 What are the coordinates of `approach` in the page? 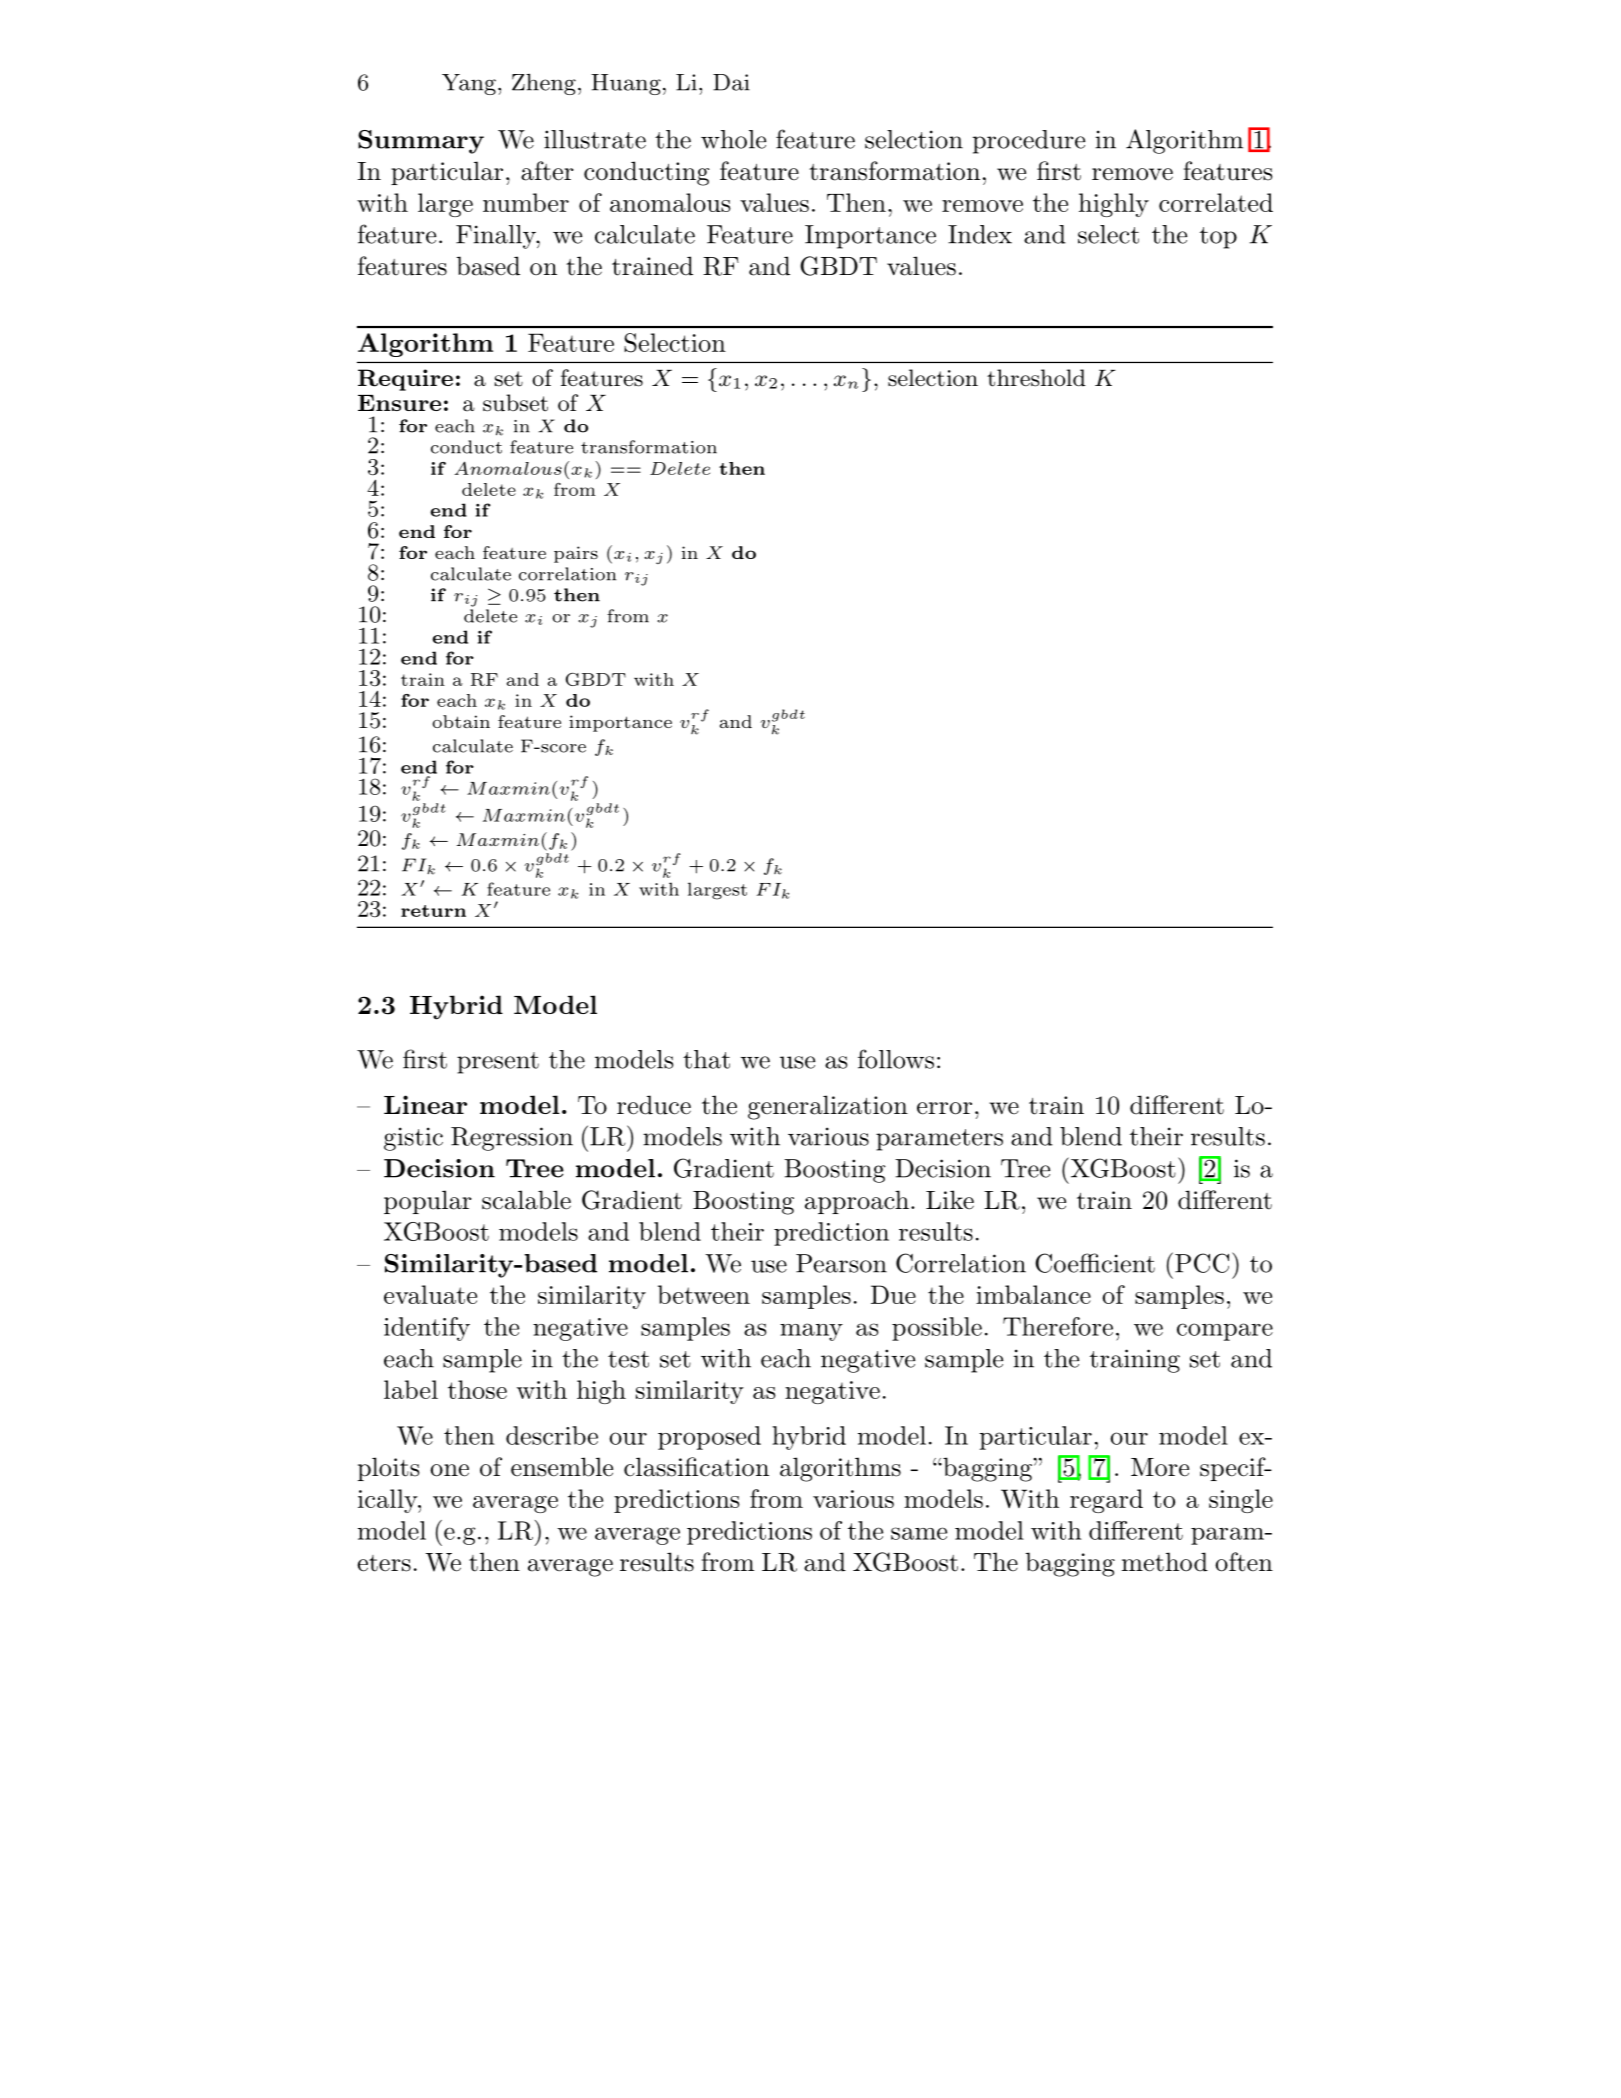 It's located at (857, 1202).
